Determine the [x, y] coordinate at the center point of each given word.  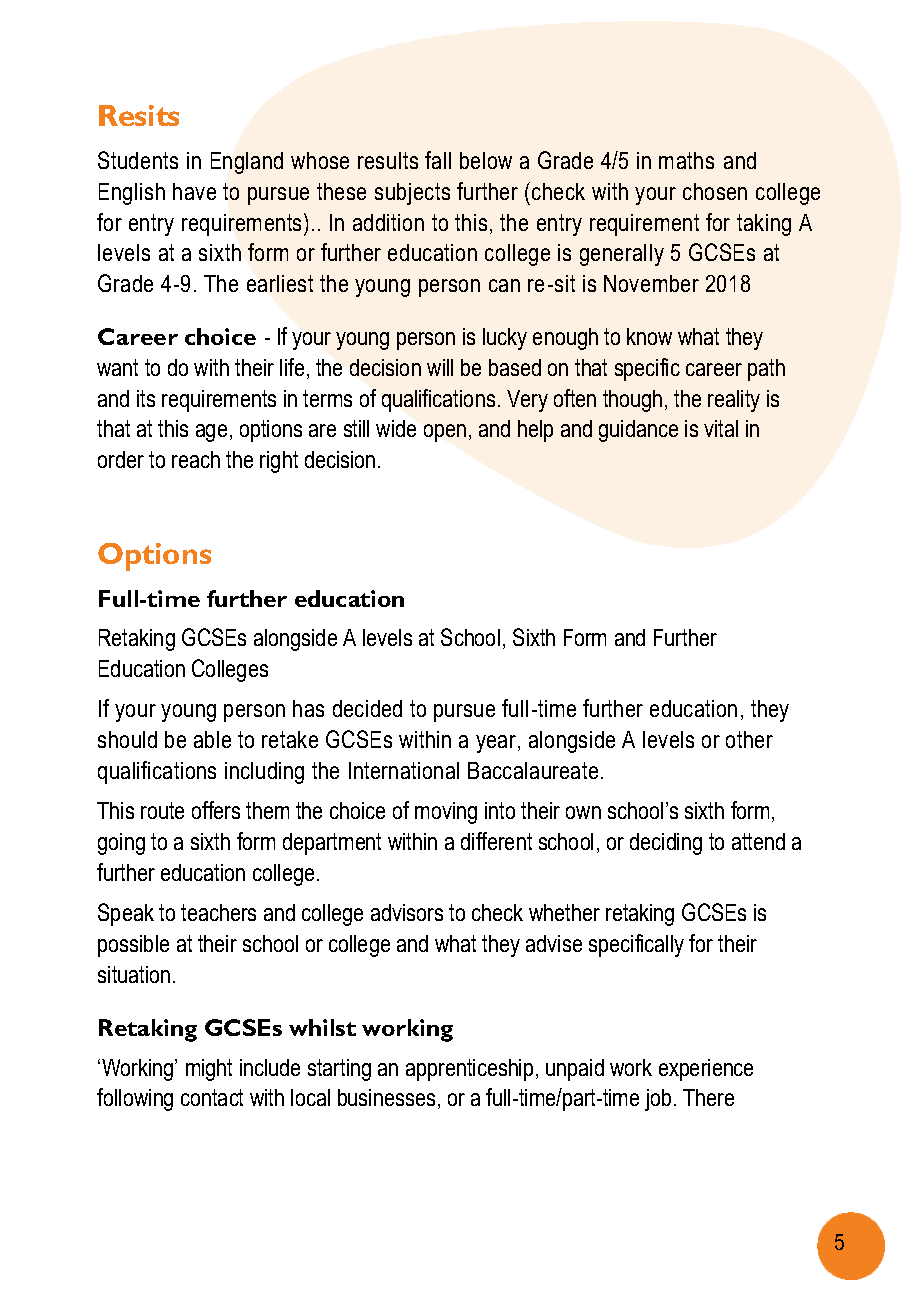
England [247, 163]
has [308, 708]
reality [734, 401]
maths [686, 160]
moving [446, 813]
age [211, 433]
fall [438, 160]
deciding [666, 844]
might [209, 1070]
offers [216, 810]
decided [367, 708]
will [440, 367]
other [749, 739]
